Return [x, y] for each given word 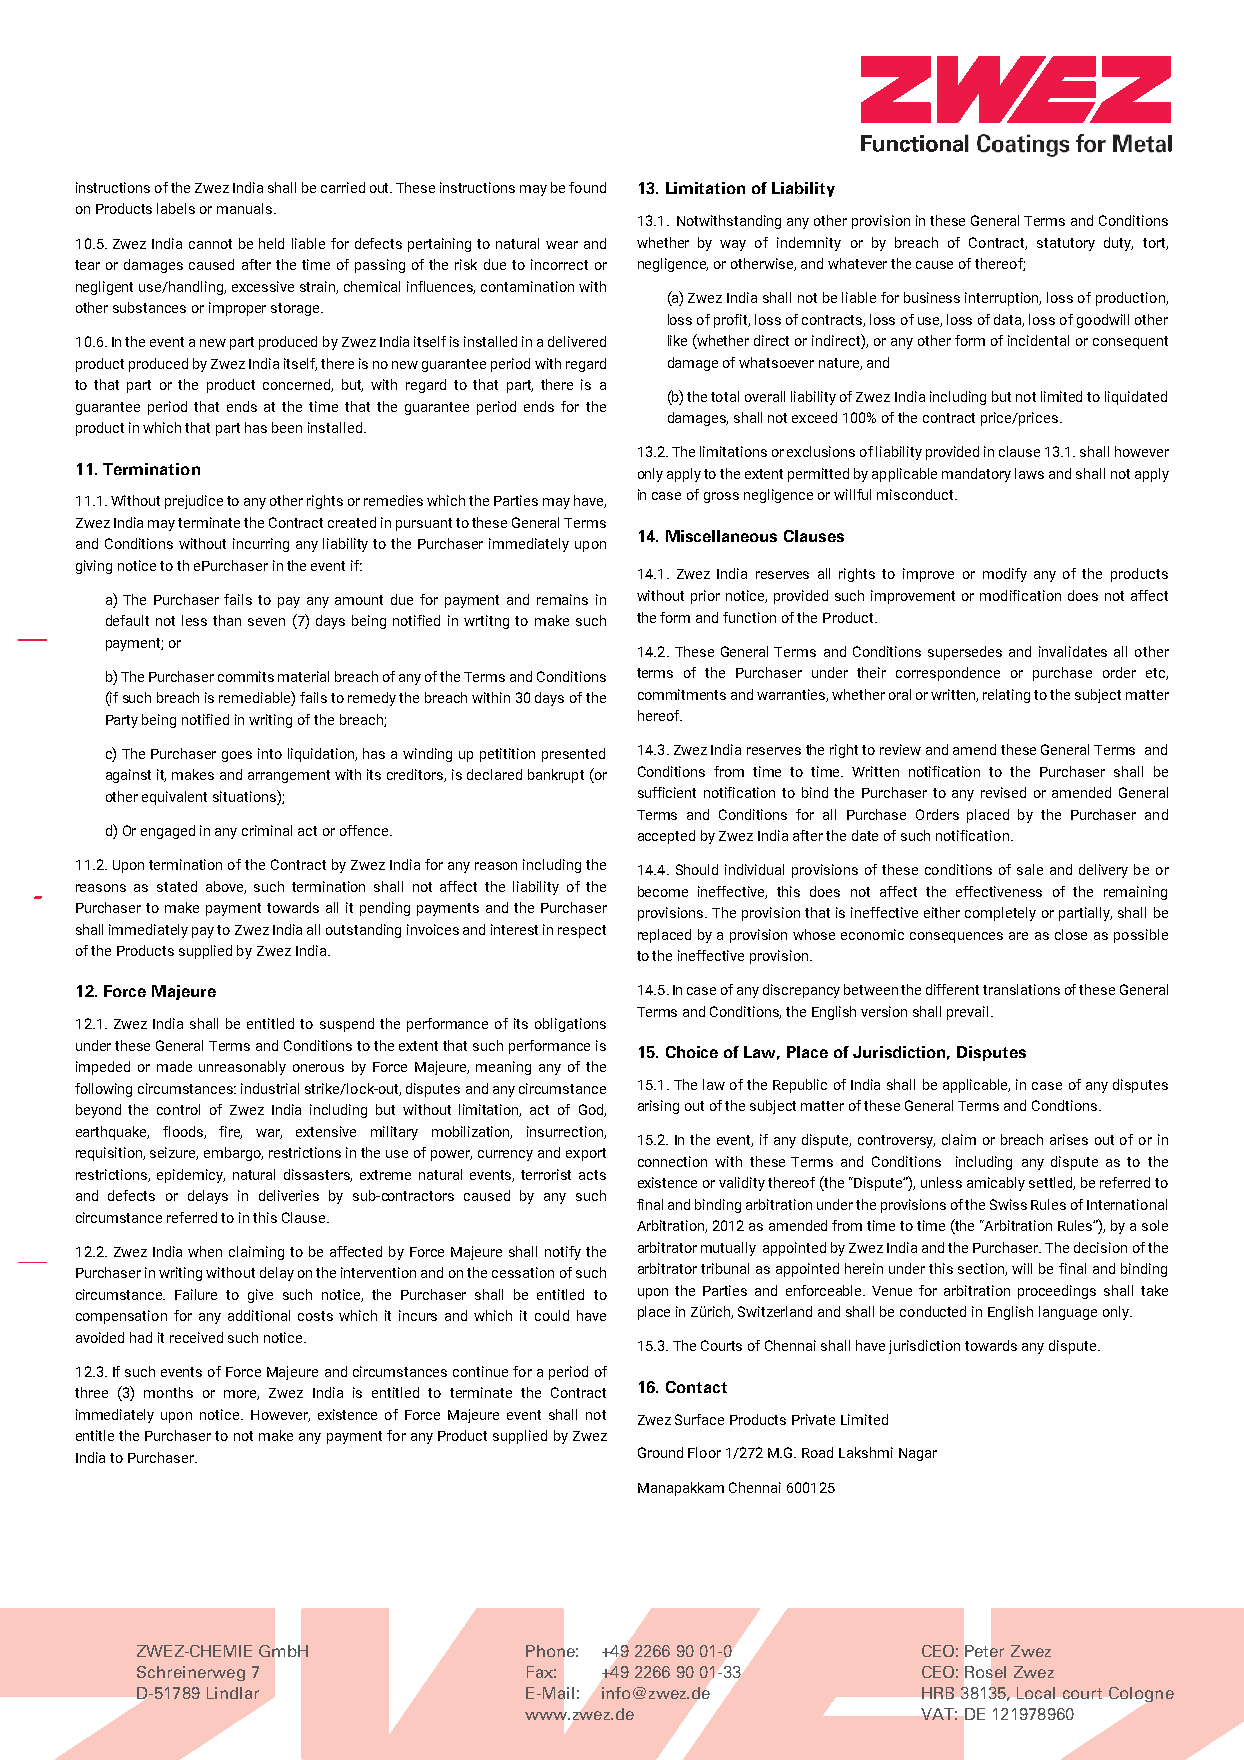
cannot [210, 244]
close [1071, 934]
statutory [1066, 244]
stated [177, 886]
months [168, 1392]
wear [562, 245]
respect [582, 931]
